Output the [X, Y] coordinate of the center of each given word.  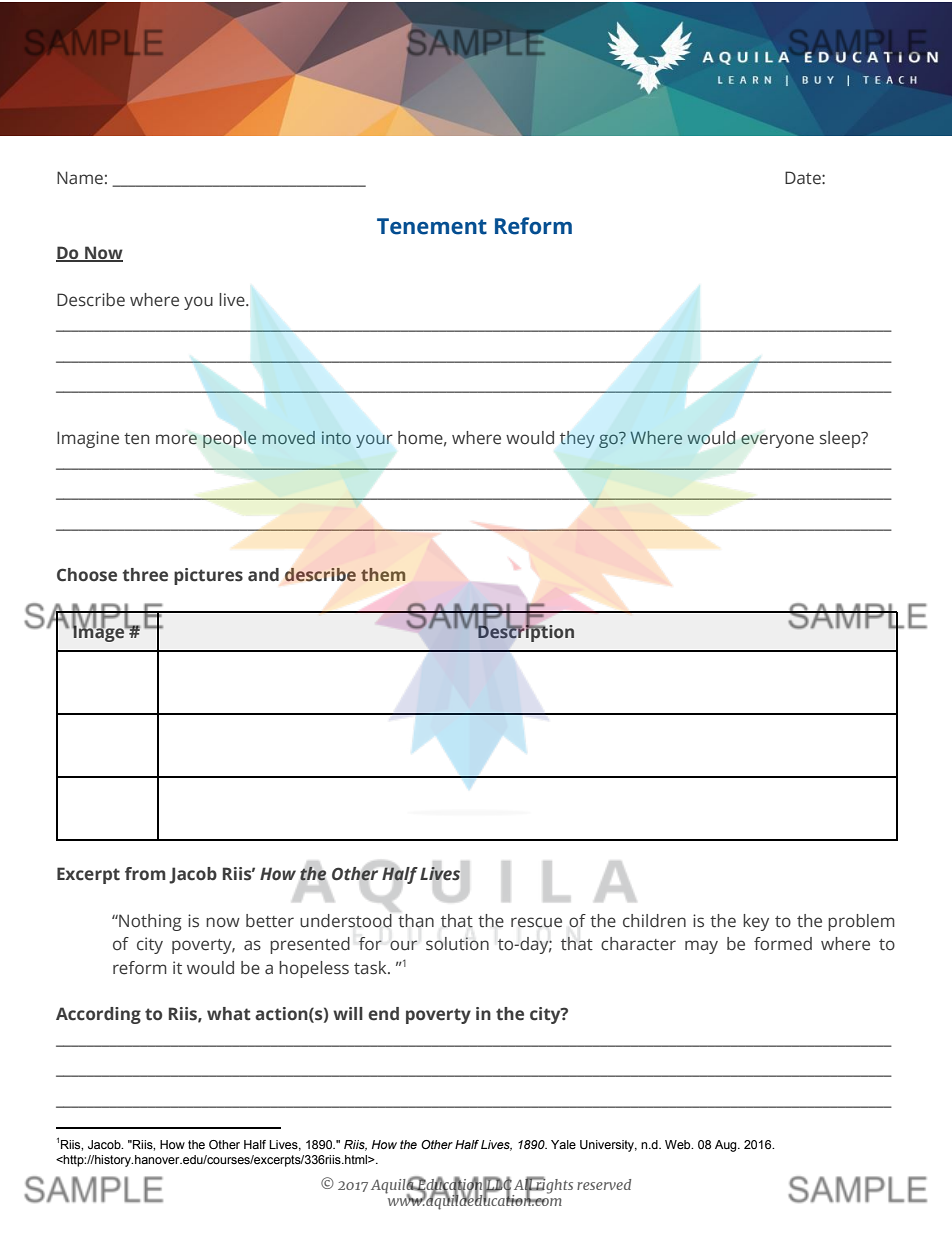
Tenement [432, 226]
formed [783, 944]
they [577, 439]
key [756, 922]
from [145, 874]
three [145, 575]
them [383, 574]
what [229, 1014]
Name [80, 178]
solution [457, 944]
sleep [841, 439]
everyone [777, 441]
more [176, 439]
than [416, 921]
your [374, 441]
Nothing [149, 922]
